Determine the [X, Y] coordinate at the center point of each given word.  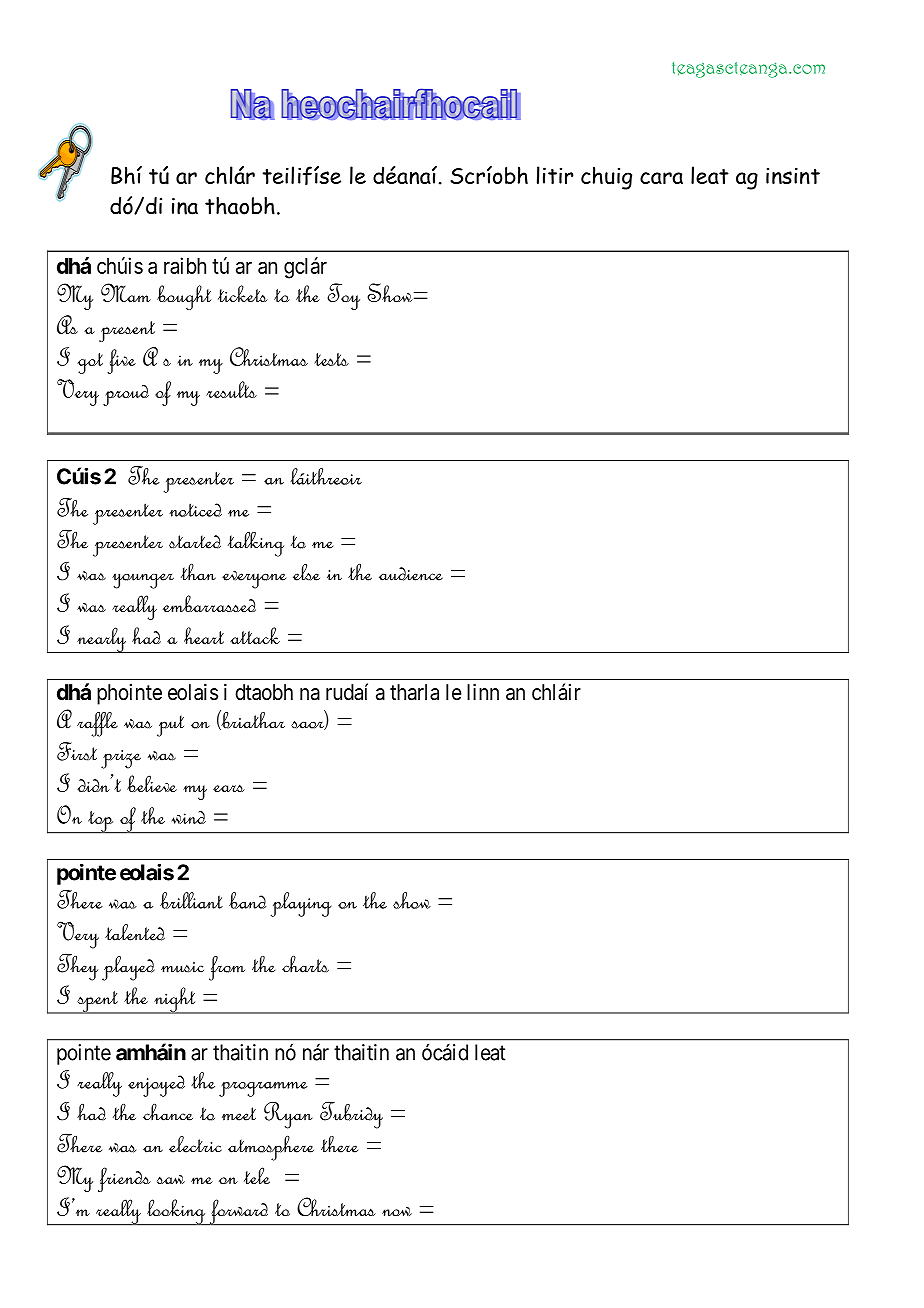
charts [305, 964]
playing [301, 904]
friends [124, 1179]
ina [185, 206]
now [397, 1211]
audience [411, 574]
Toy [343, 296]
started [195, 542]
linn [483, 692]
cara [661, 178]
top [101, 822]
